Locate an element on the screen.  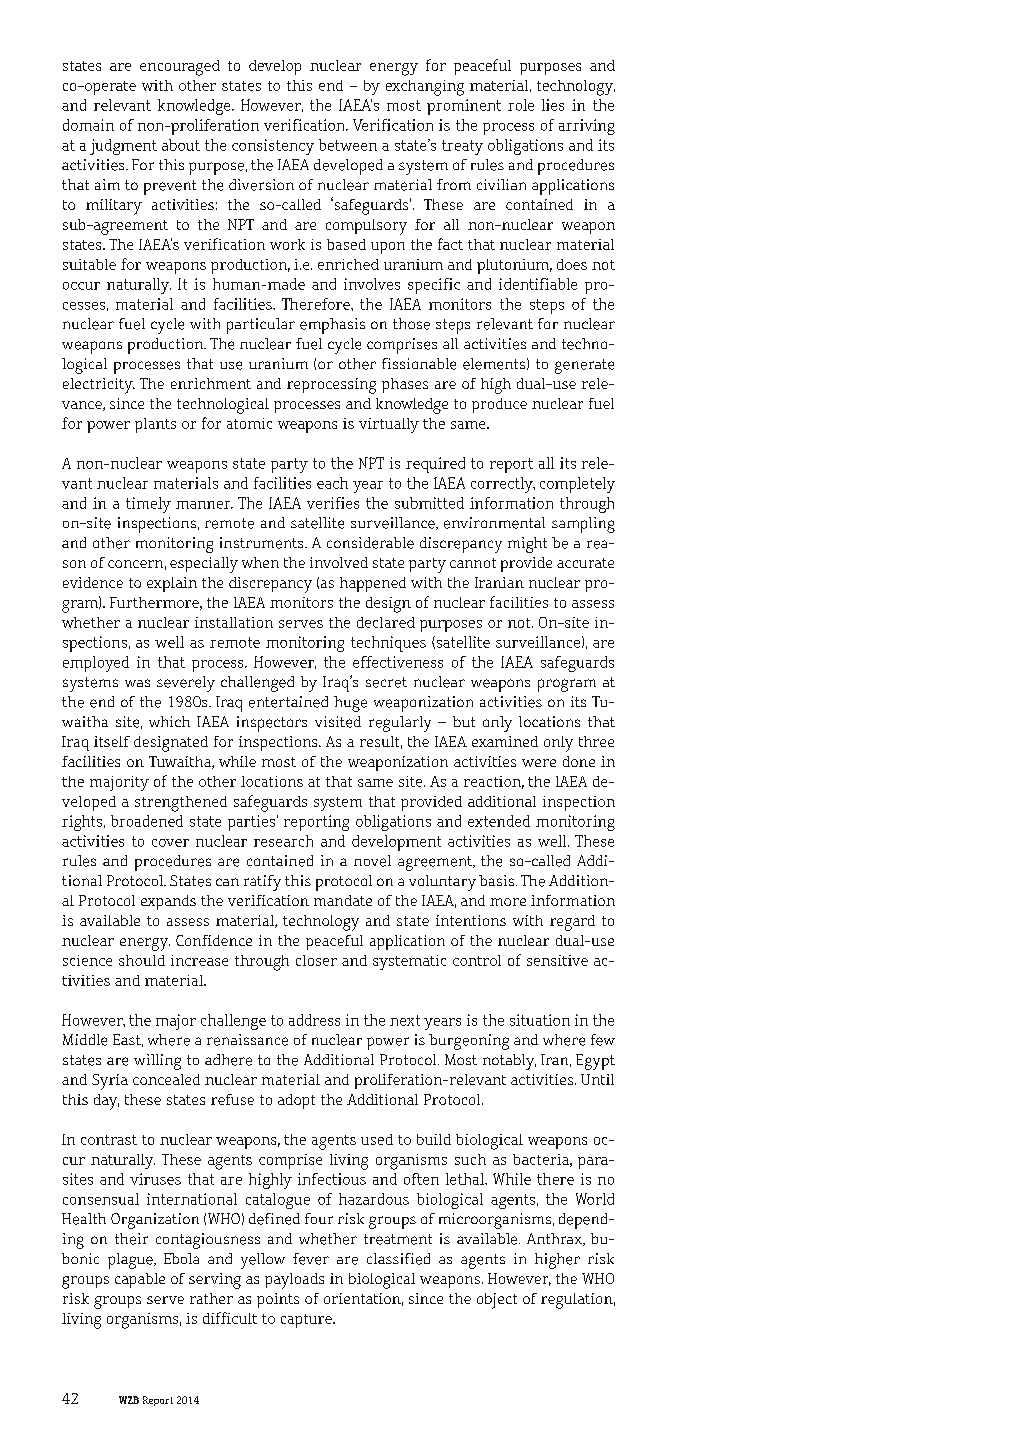
lies is located at coordinates (553, 105).
